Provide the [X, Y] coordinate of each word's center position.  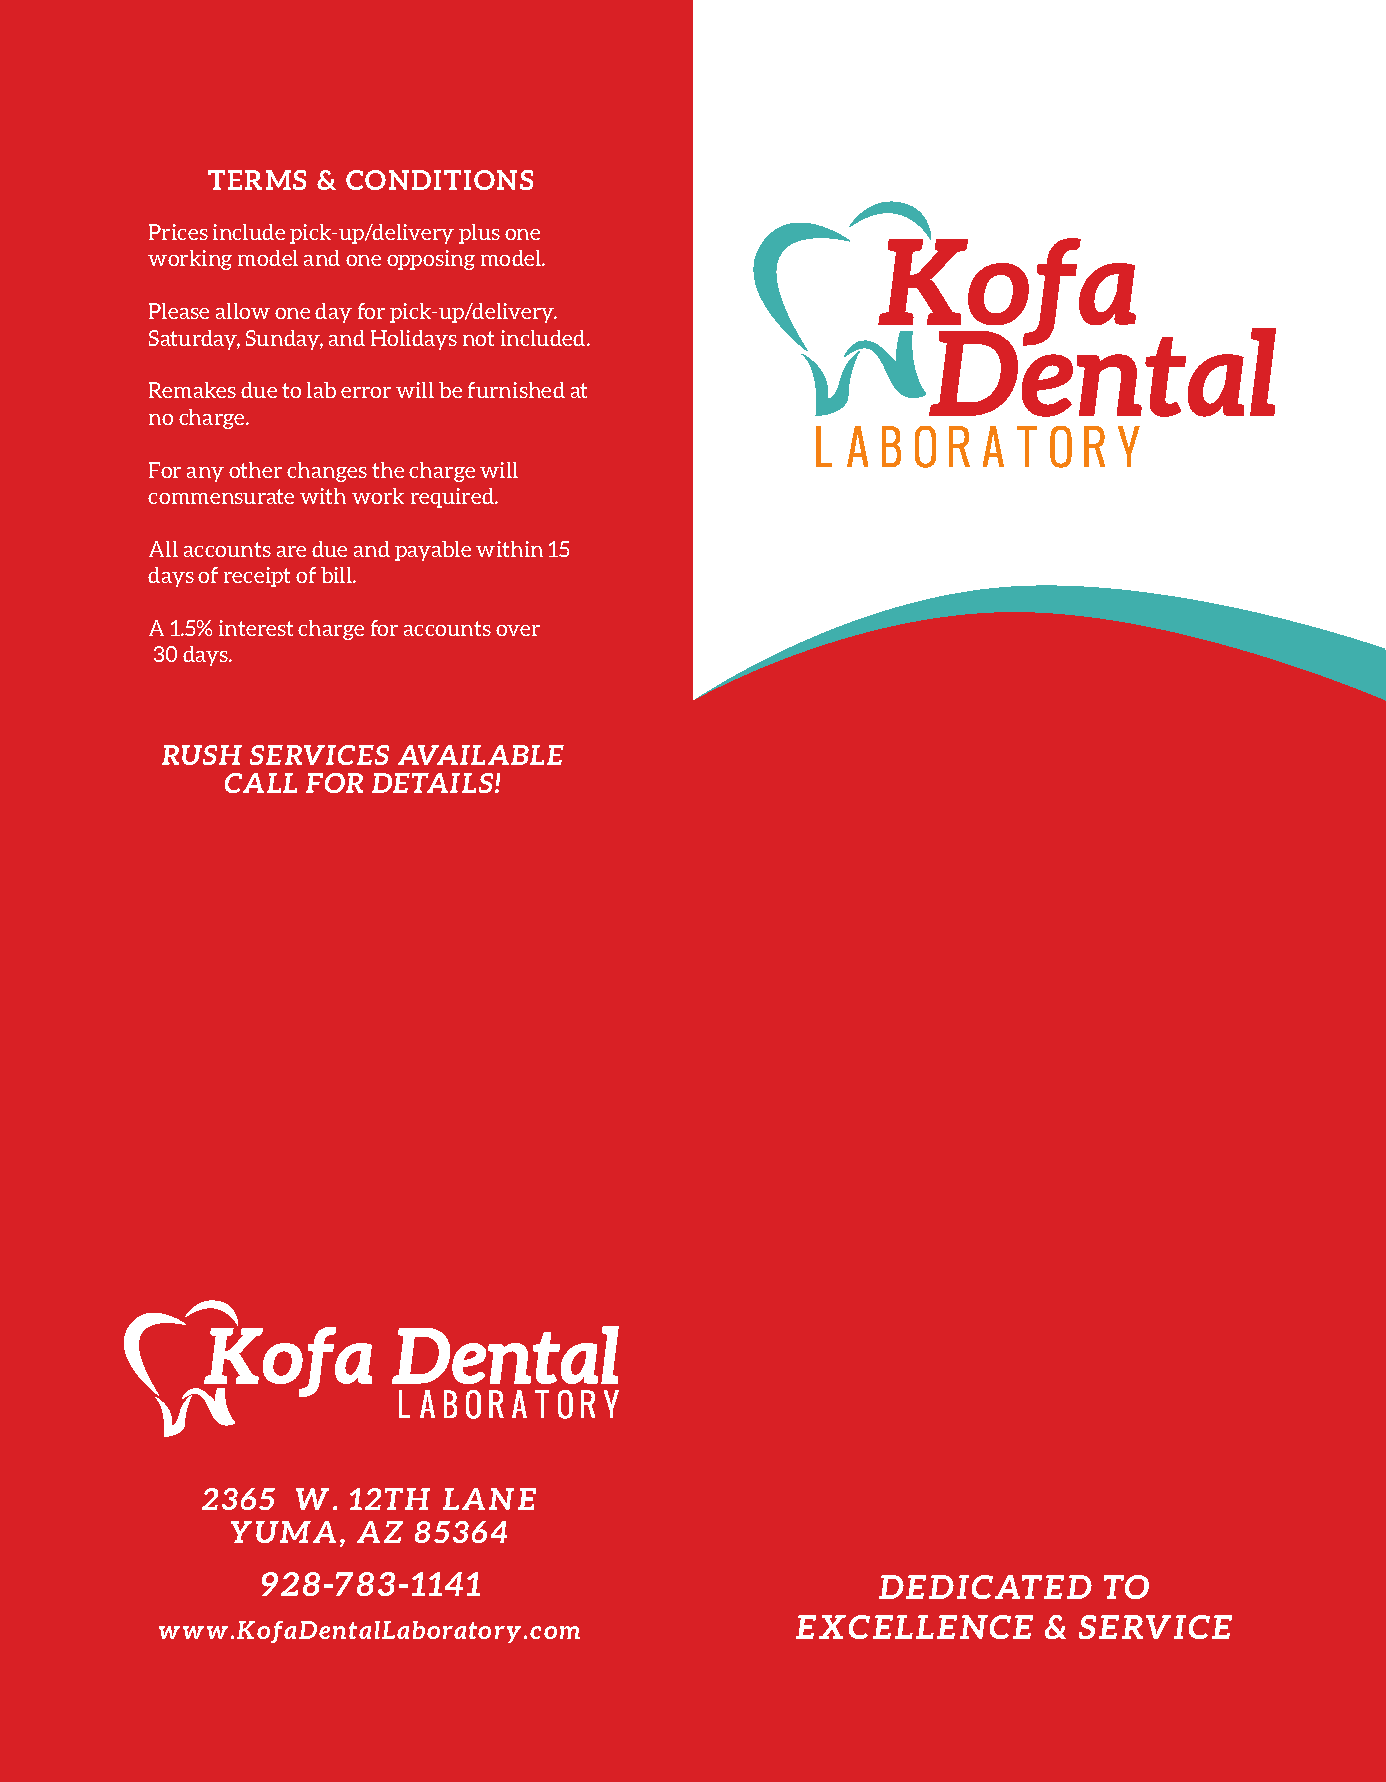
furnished [516, 390]
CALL [261, 783]
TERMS [257, 180]
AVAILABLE [481, 755]
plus [479, 234]
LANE [489, 1499]
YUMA [283, 1532]
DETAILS [434, 783]
